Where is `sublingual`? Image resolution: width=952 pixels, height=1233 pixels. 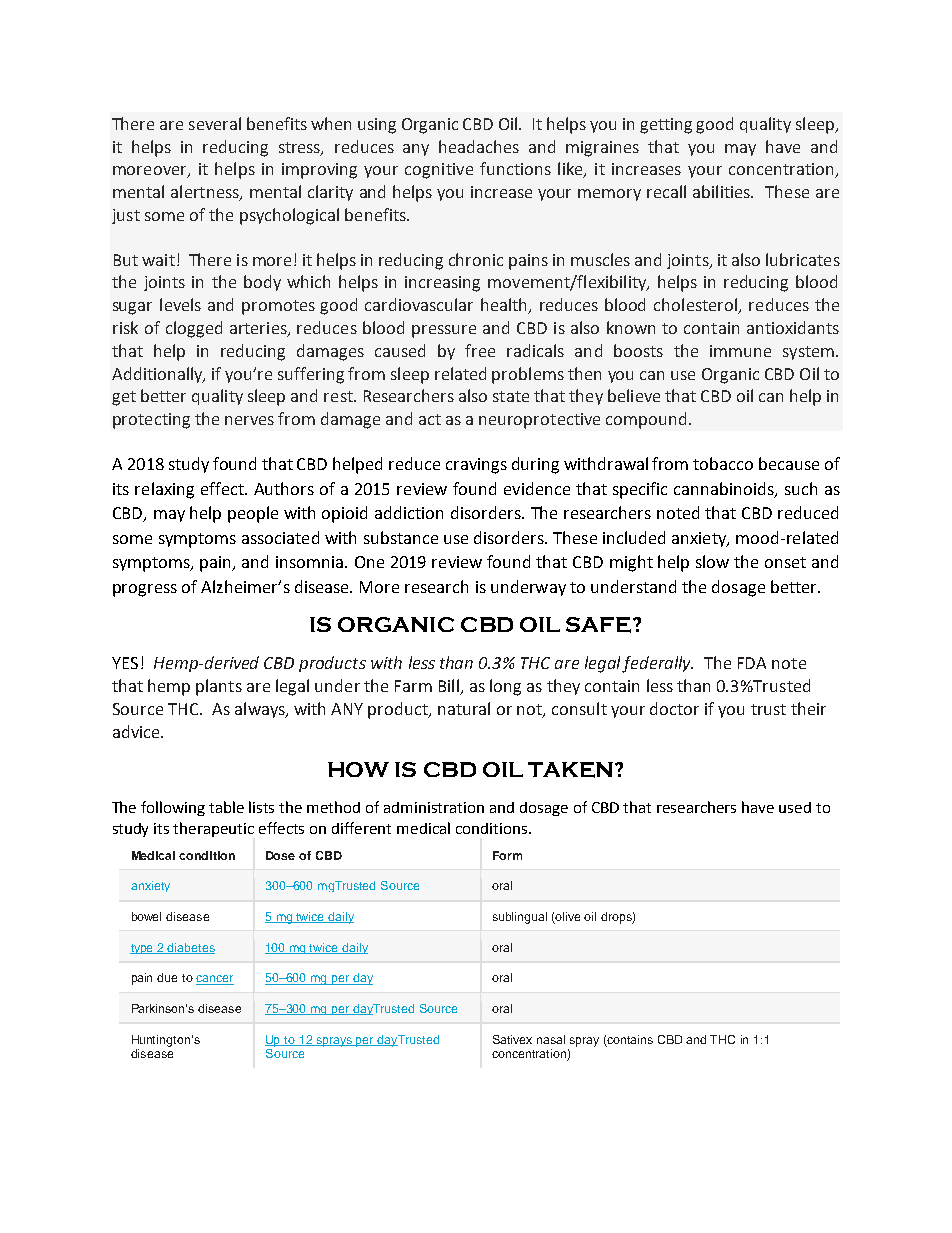 sublingual is located at coordinates (520, 918).
